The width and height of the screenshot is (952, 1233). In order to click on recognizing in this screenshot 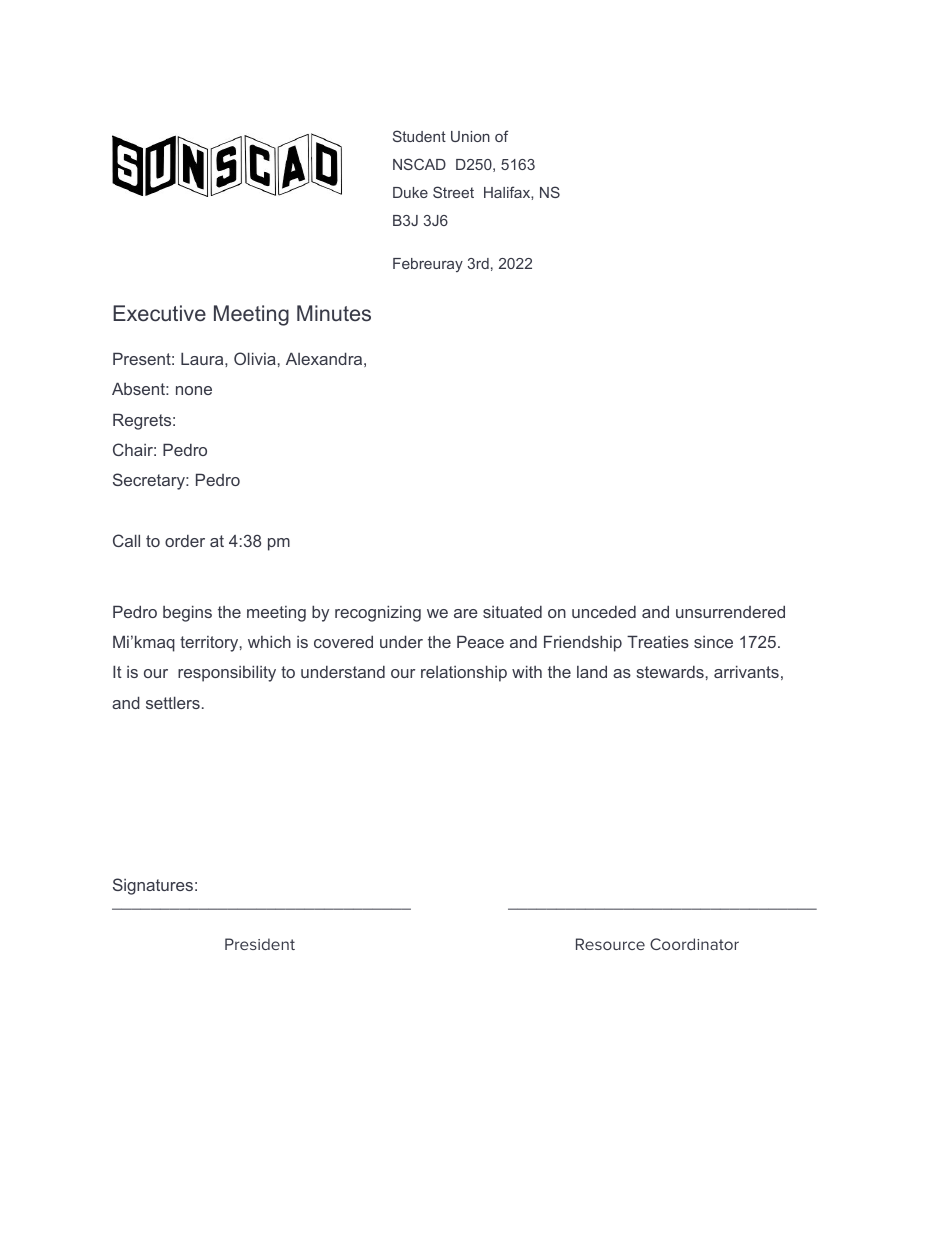, I will do `click(378, 613)`.
